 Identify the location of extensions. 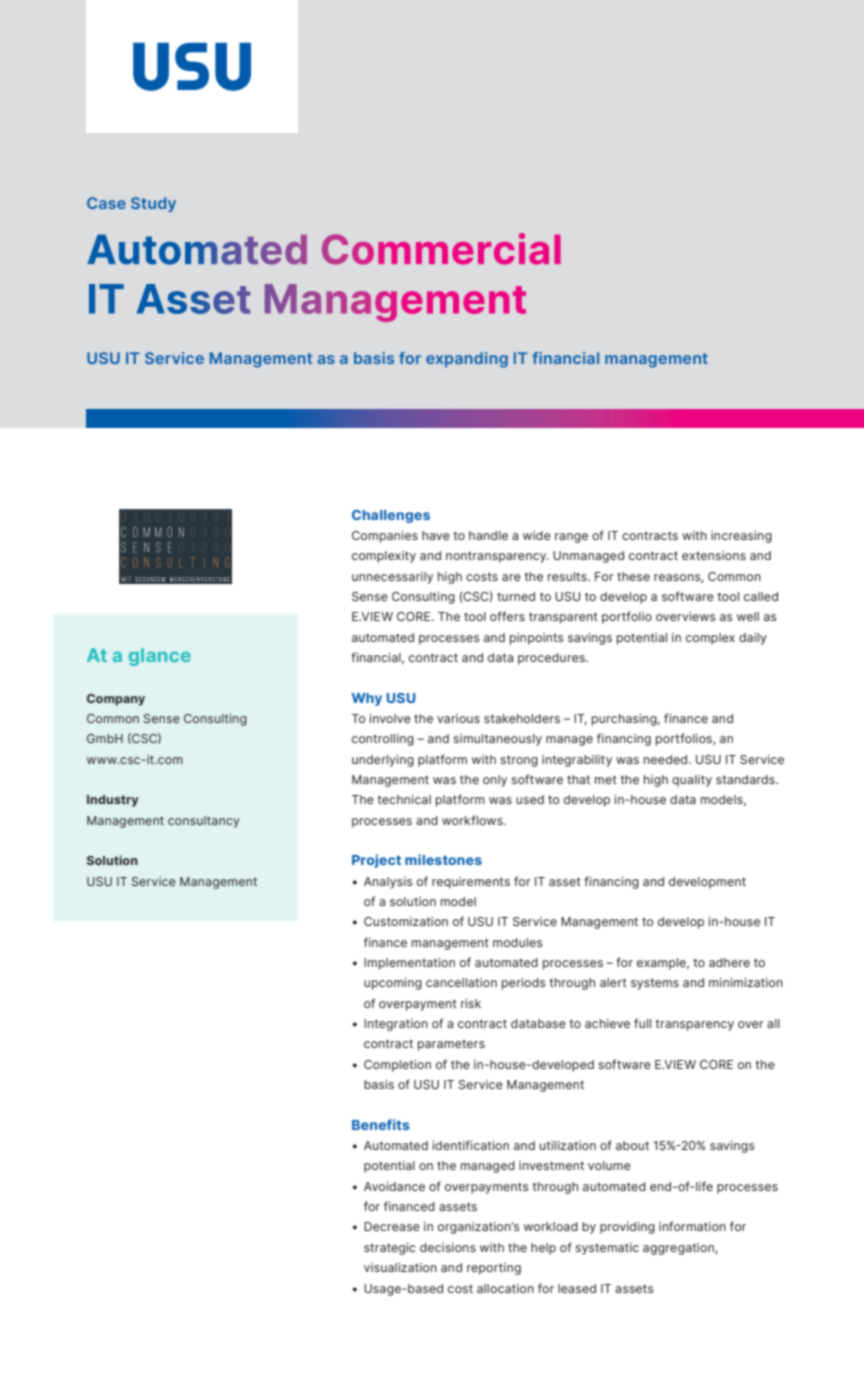
(714, 555).
